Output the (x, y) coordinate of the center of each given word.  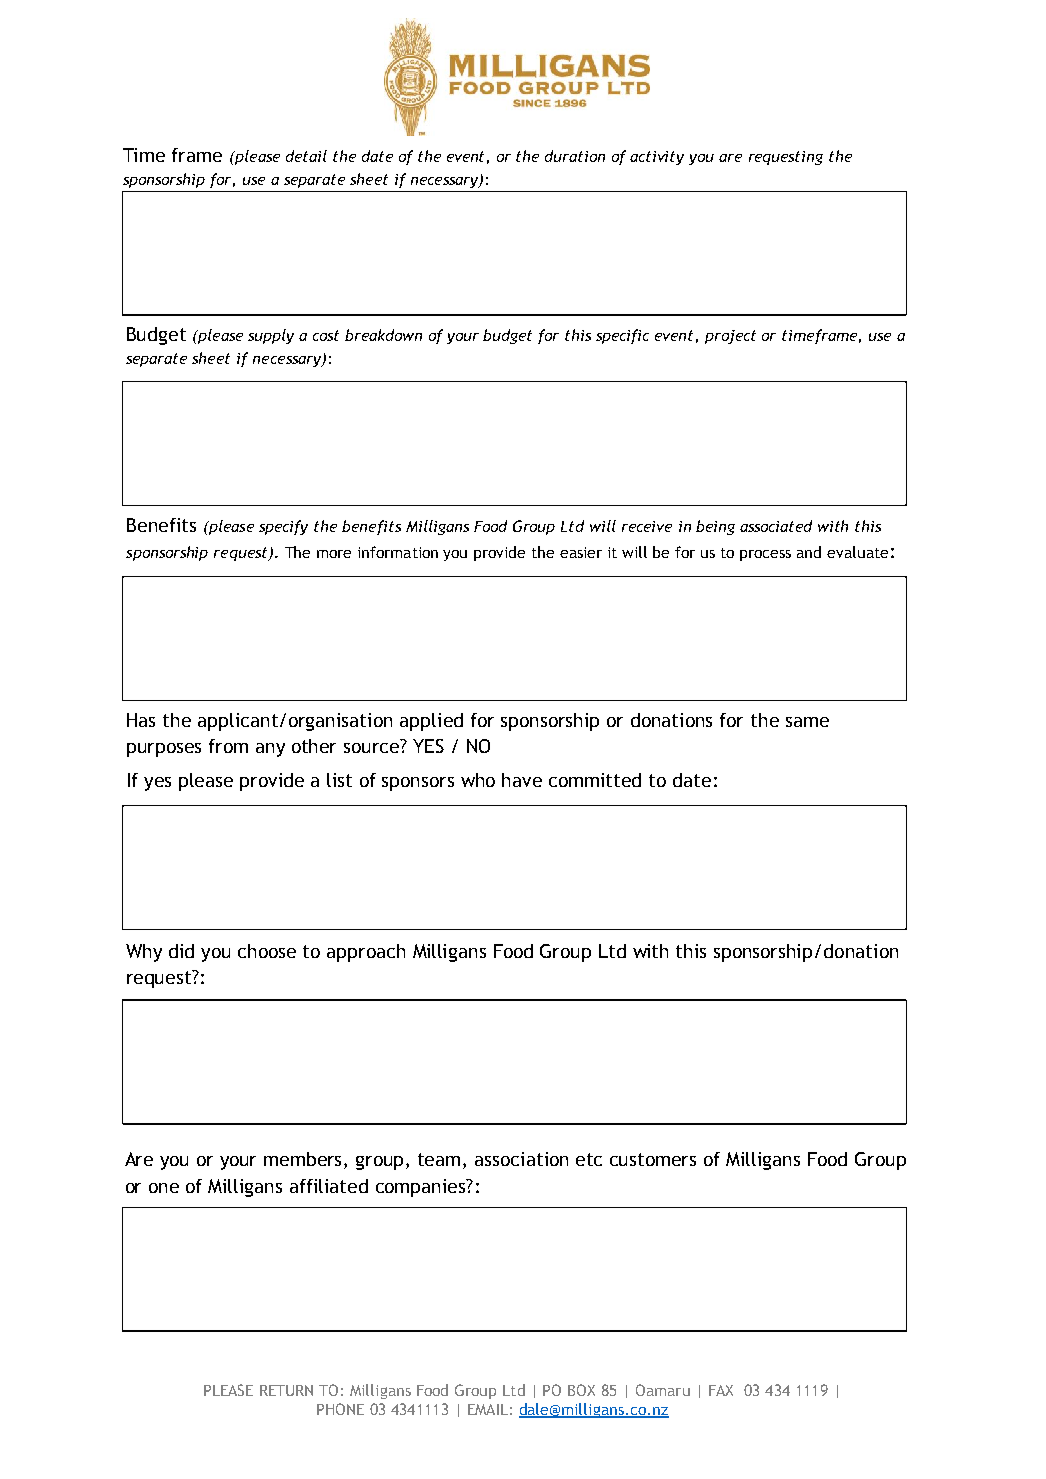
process (765, 555)
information (398, 552)
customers (653, 1159)
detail (306, 156)
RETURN (286, 1390)
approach (366, 953)
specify (283, 527)
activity (657, 158)
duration (575, 156)
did (181, 951)
